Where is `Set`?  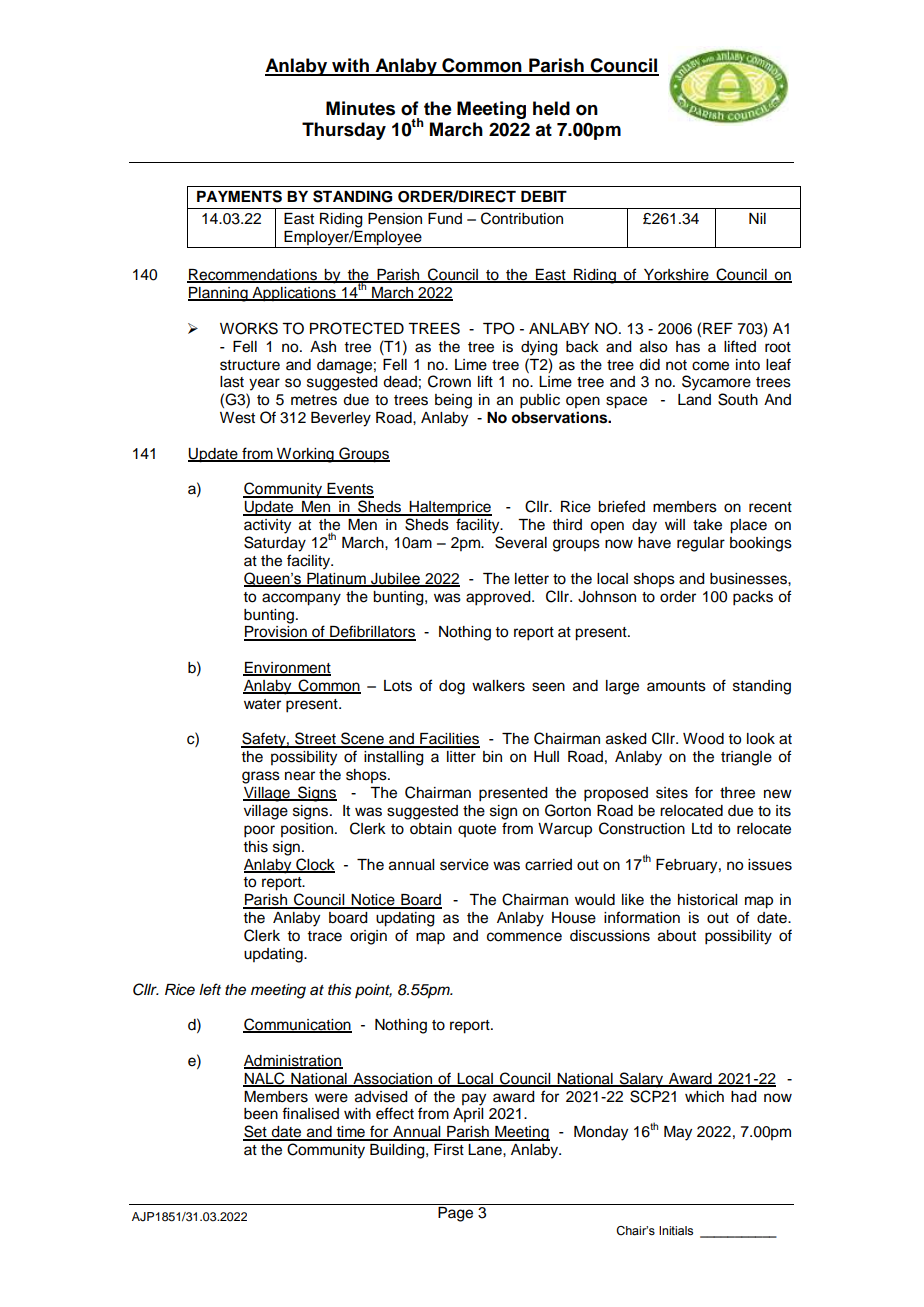
Set is located at coordinates (256, 1132).
